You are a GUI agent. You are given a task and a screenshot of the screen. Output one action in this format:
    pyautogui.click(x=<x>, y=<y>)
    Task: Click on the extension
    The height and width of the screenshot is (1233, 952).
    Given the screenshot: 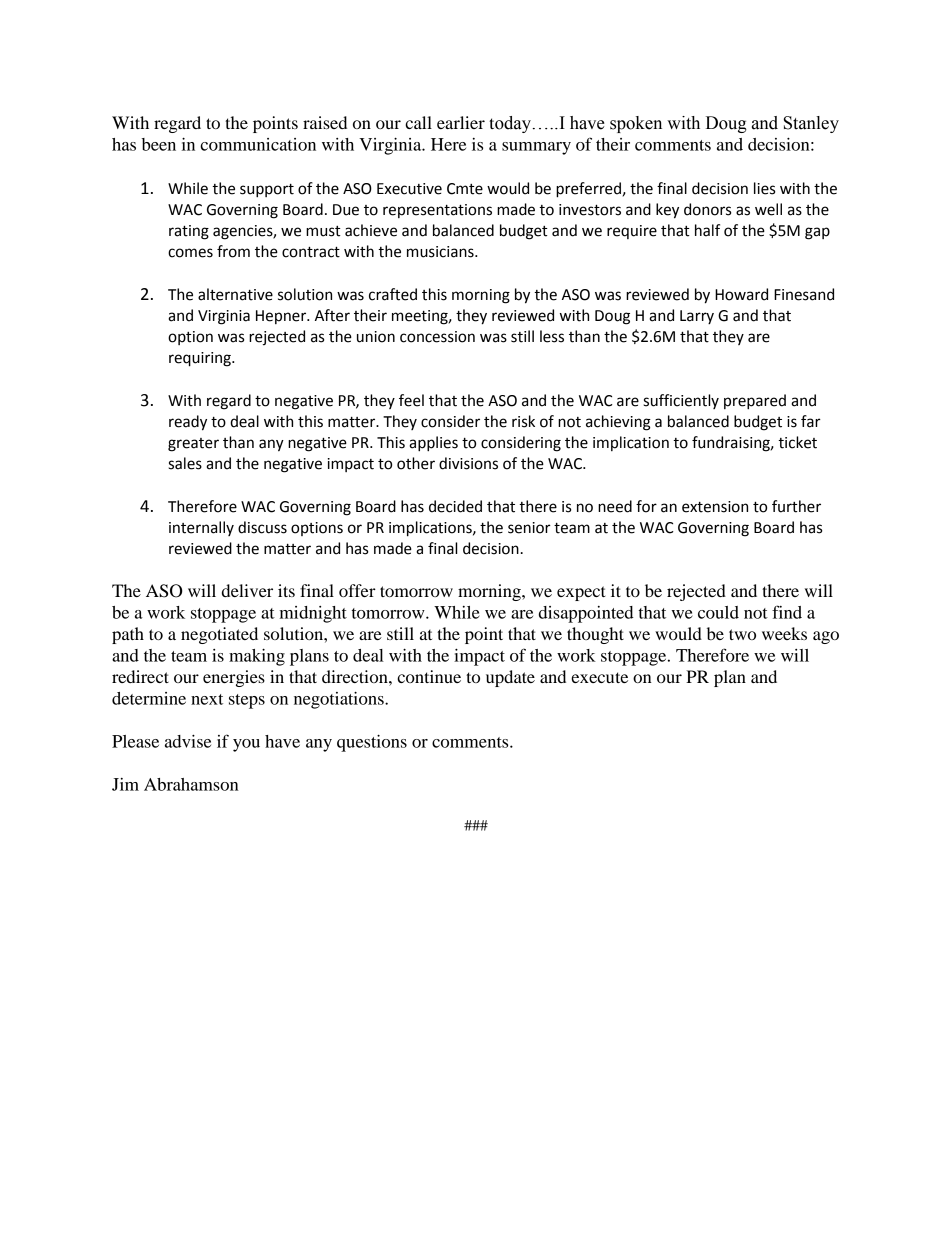 What is the action you would take?
    pyautogui.click(x=715, y=507)
